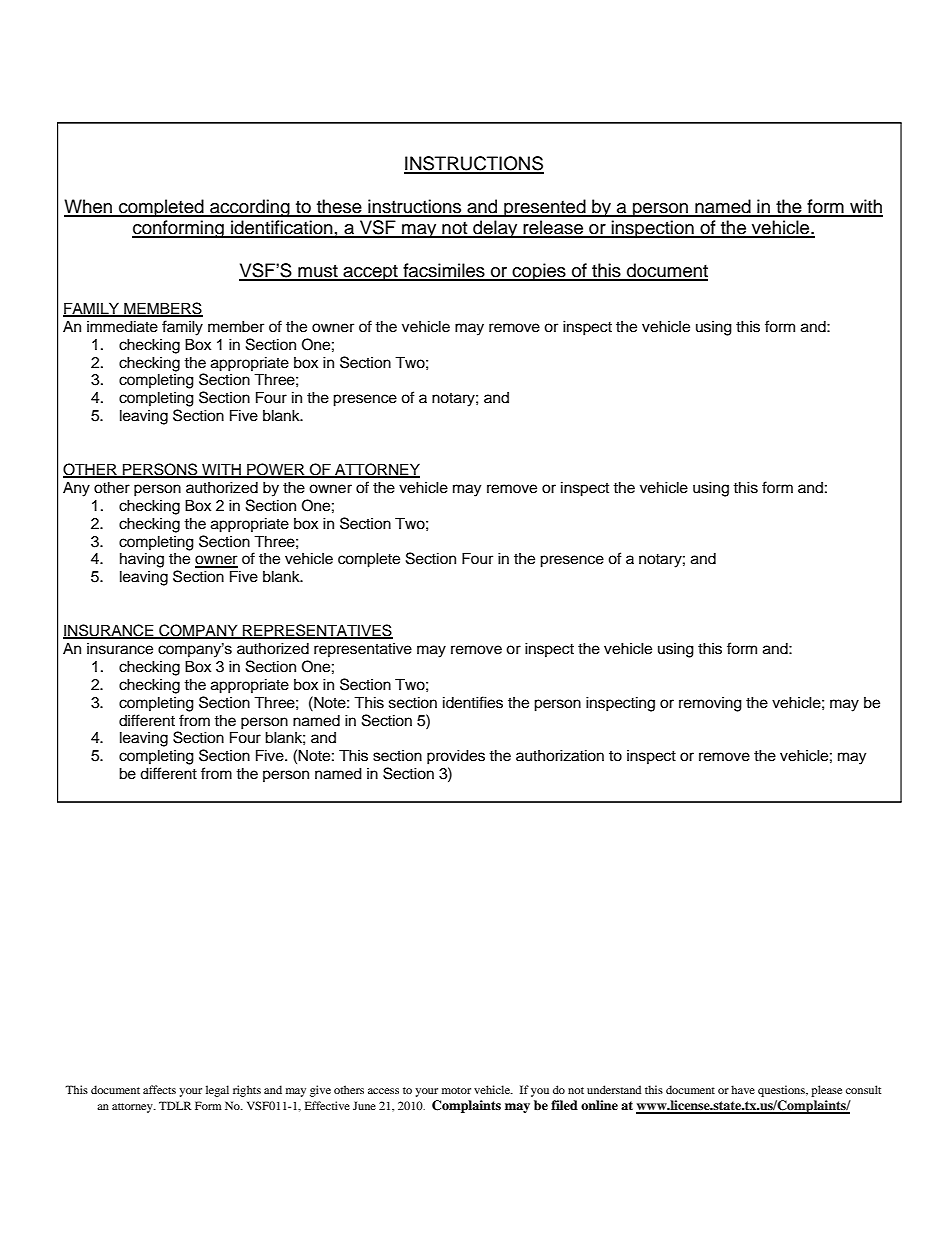 This image has width=952, height=1233. I want to click on presented, so click(545, 208).
